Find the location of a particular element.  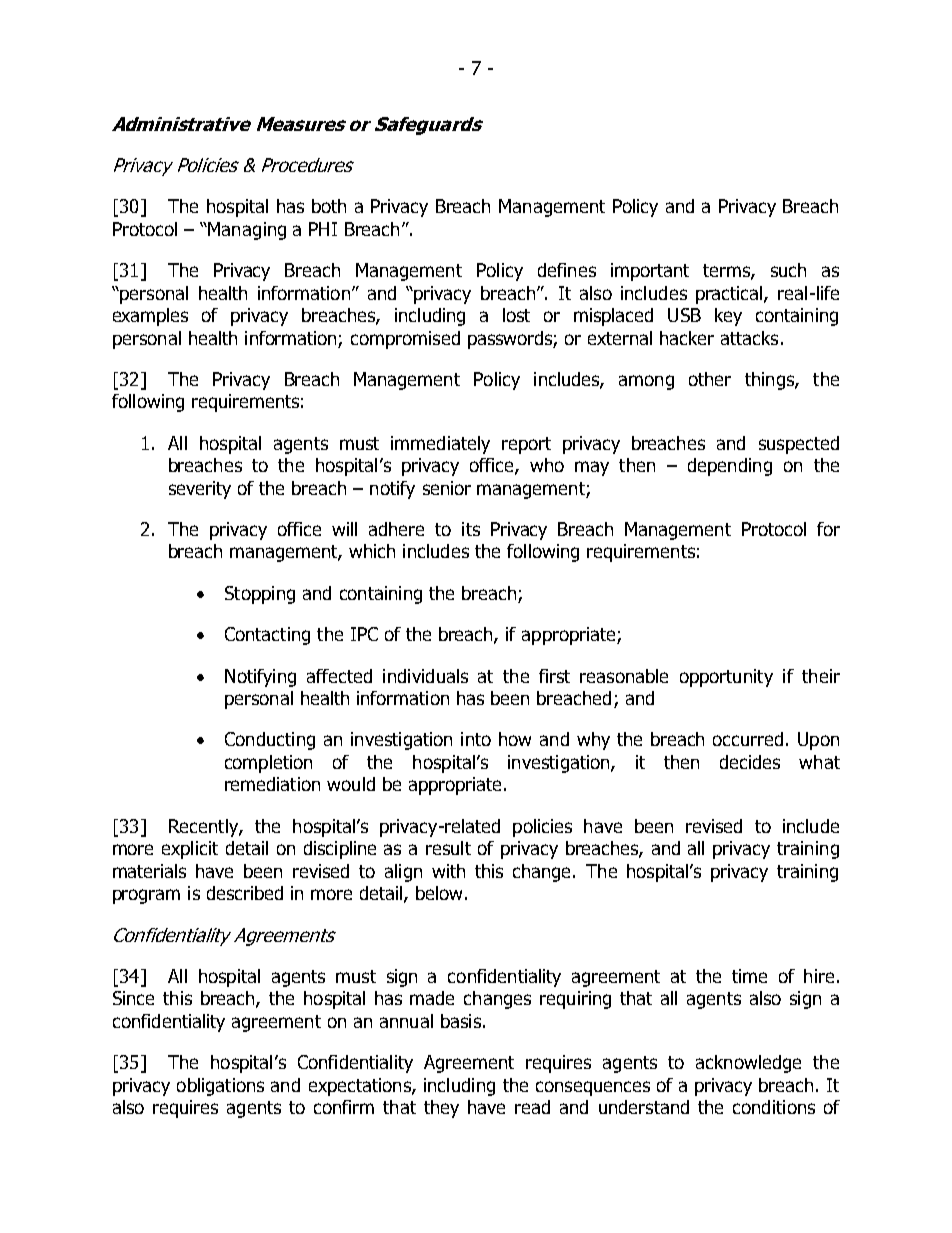

defines is located at coordinates (567, 270).
